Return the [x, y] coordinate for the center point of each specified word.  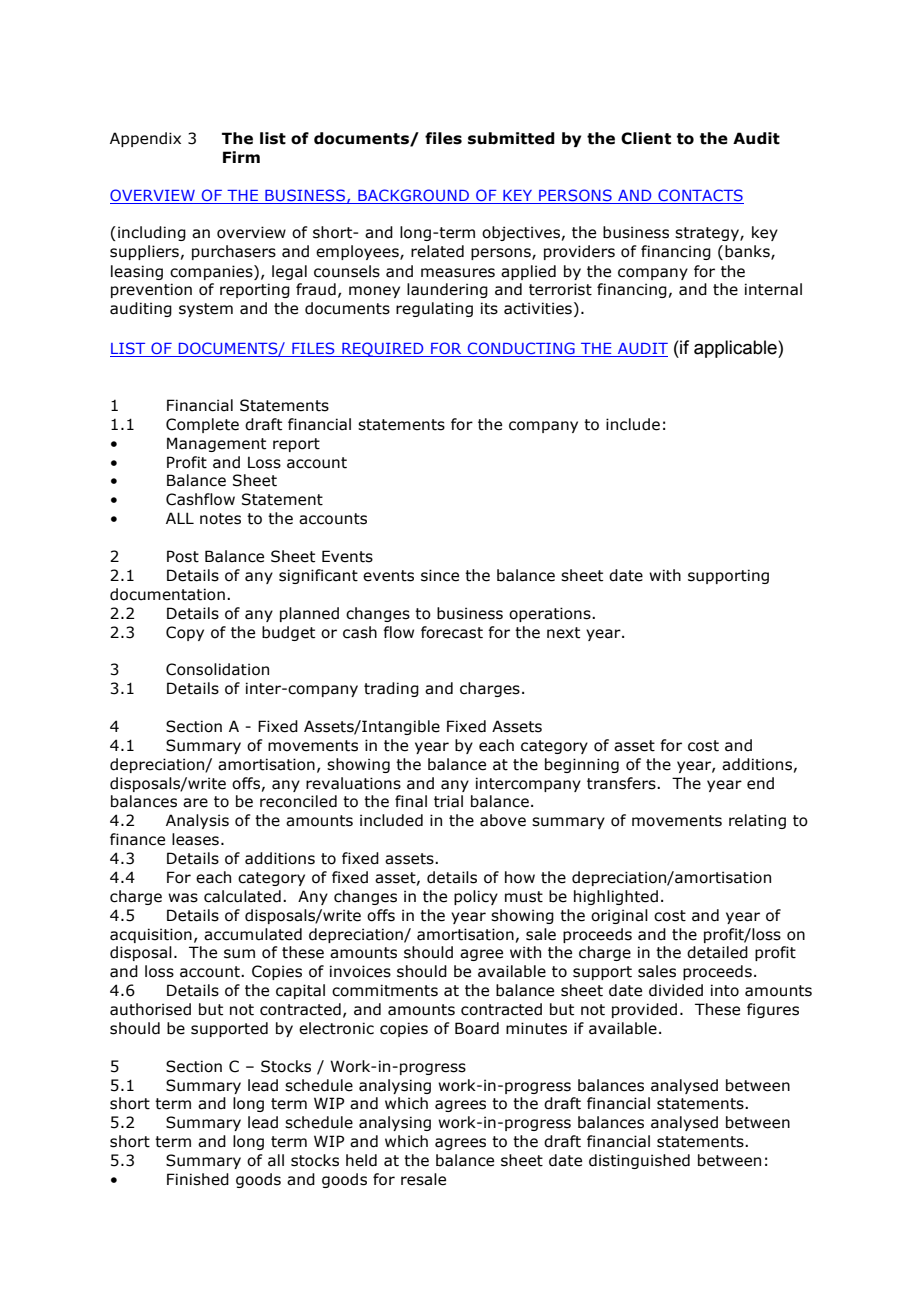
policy [476, 897]
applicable [736, 349]
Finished [198, 1179]
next [563, 633]
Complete [202, 425]
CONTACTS [700, 196]
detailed [717, 952]
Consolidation [217, 669]
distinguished [639, 1161]
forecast [452, 632]
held [361, 1160]
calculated [242, 896]
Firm [241, 157]
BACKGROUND [414, 196]
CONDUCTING [521, 348]
